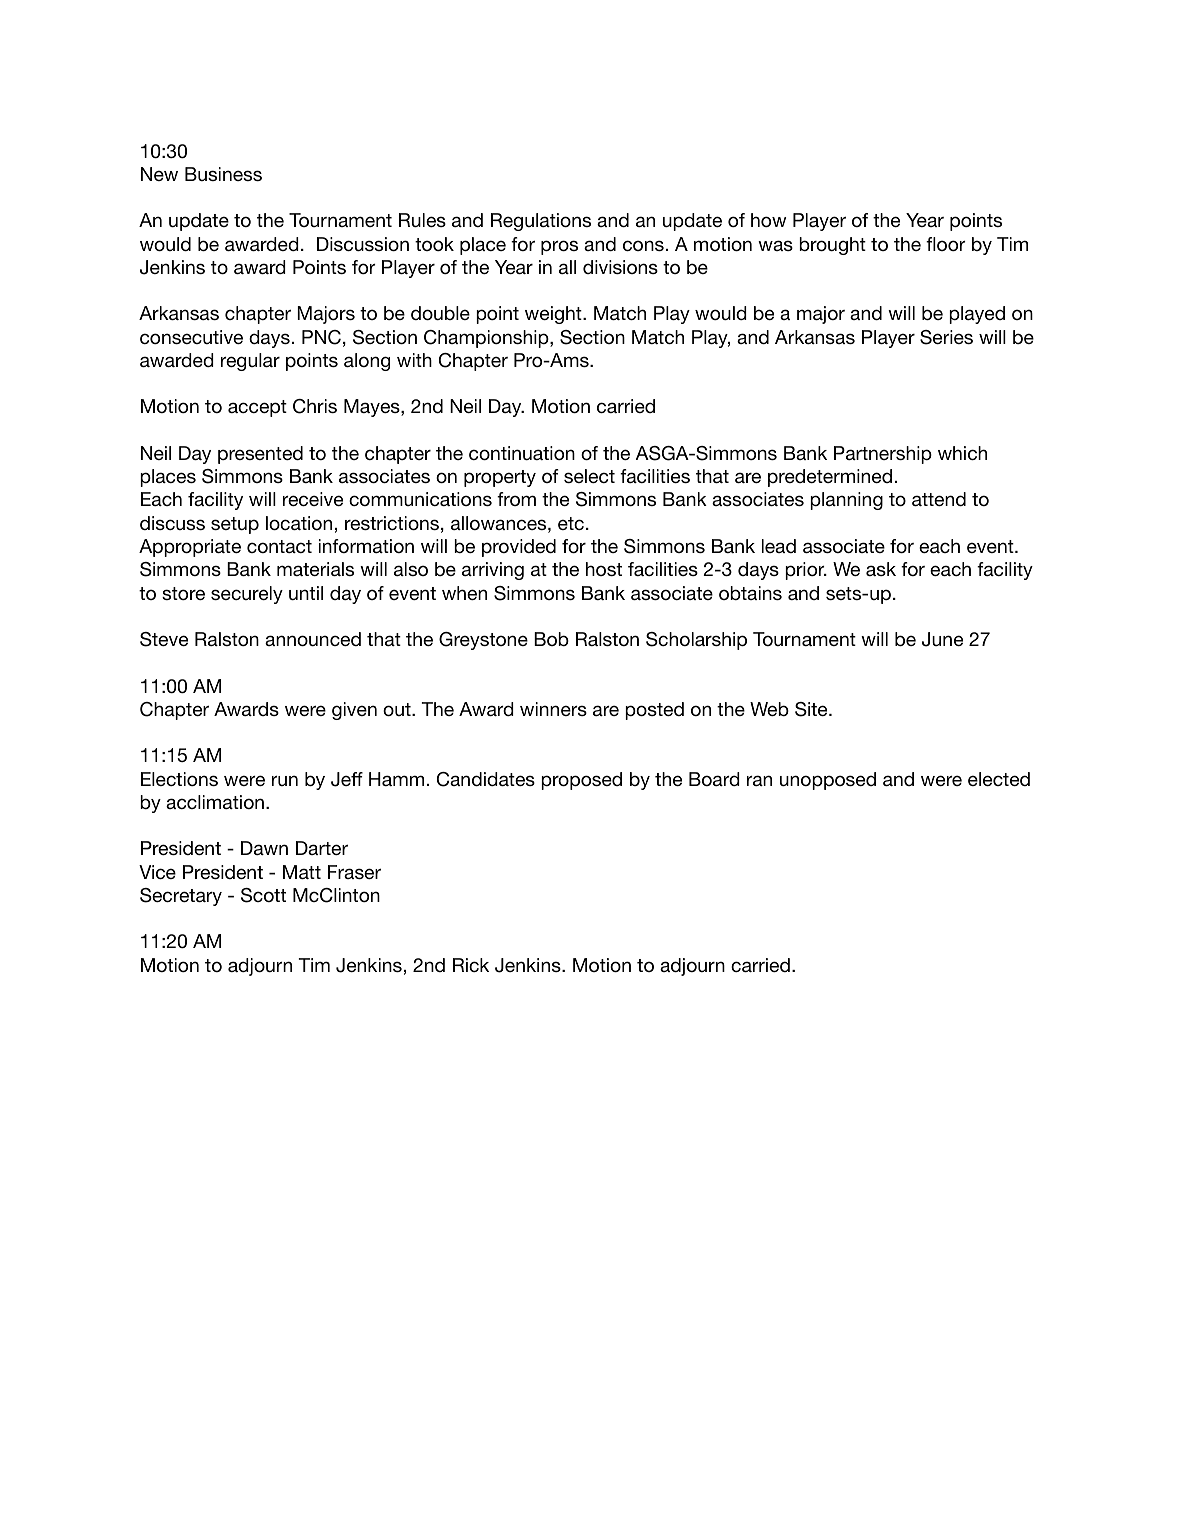  What do you see at coordinates (263, 895) in the image?
I see `Scott` at bounding box center [263, 895].
